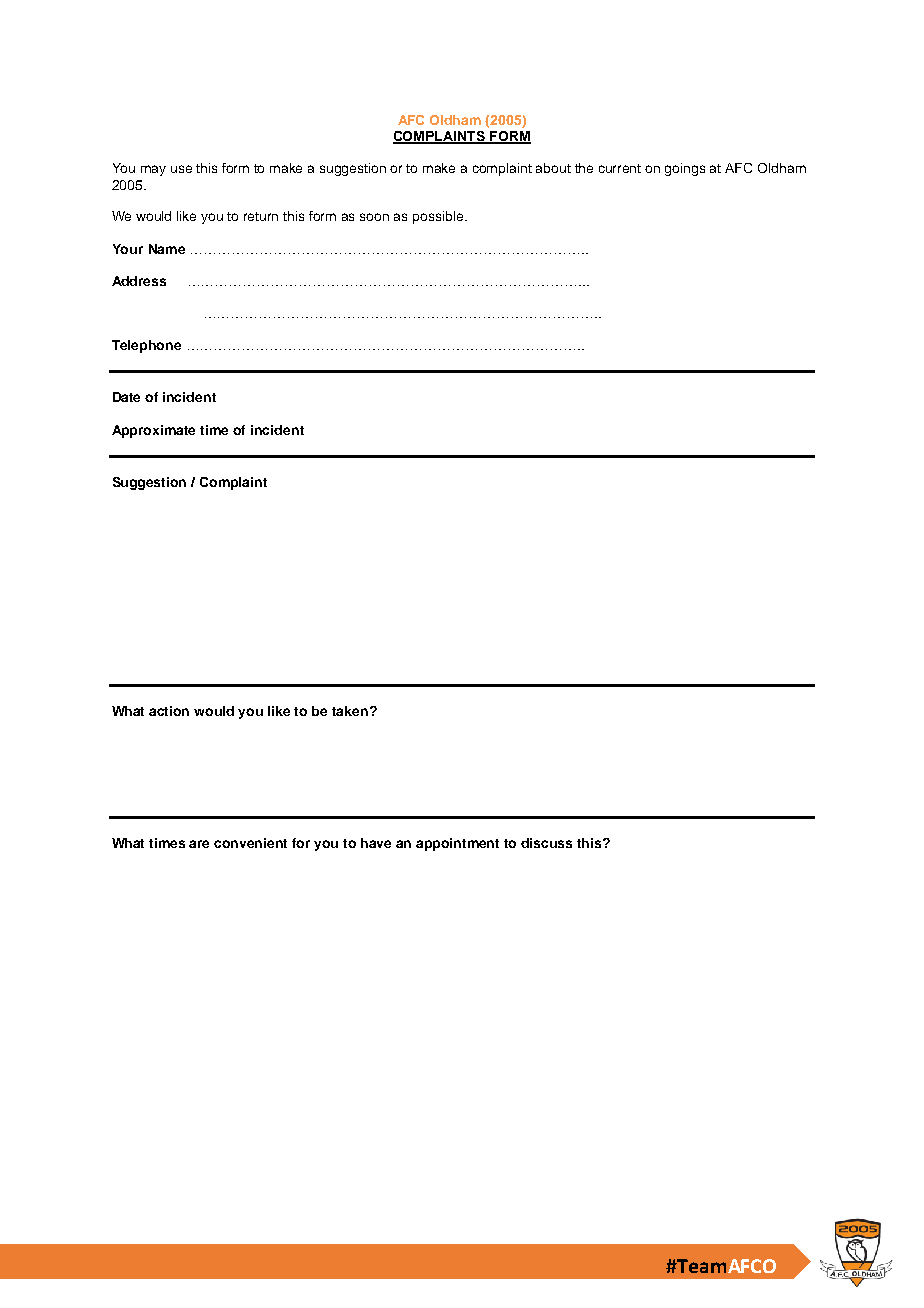 The image size is (924, 1308). What do you see at coordinates (153, 431) in the document?
I see `Approximate` at bounding box center [153, 431].
